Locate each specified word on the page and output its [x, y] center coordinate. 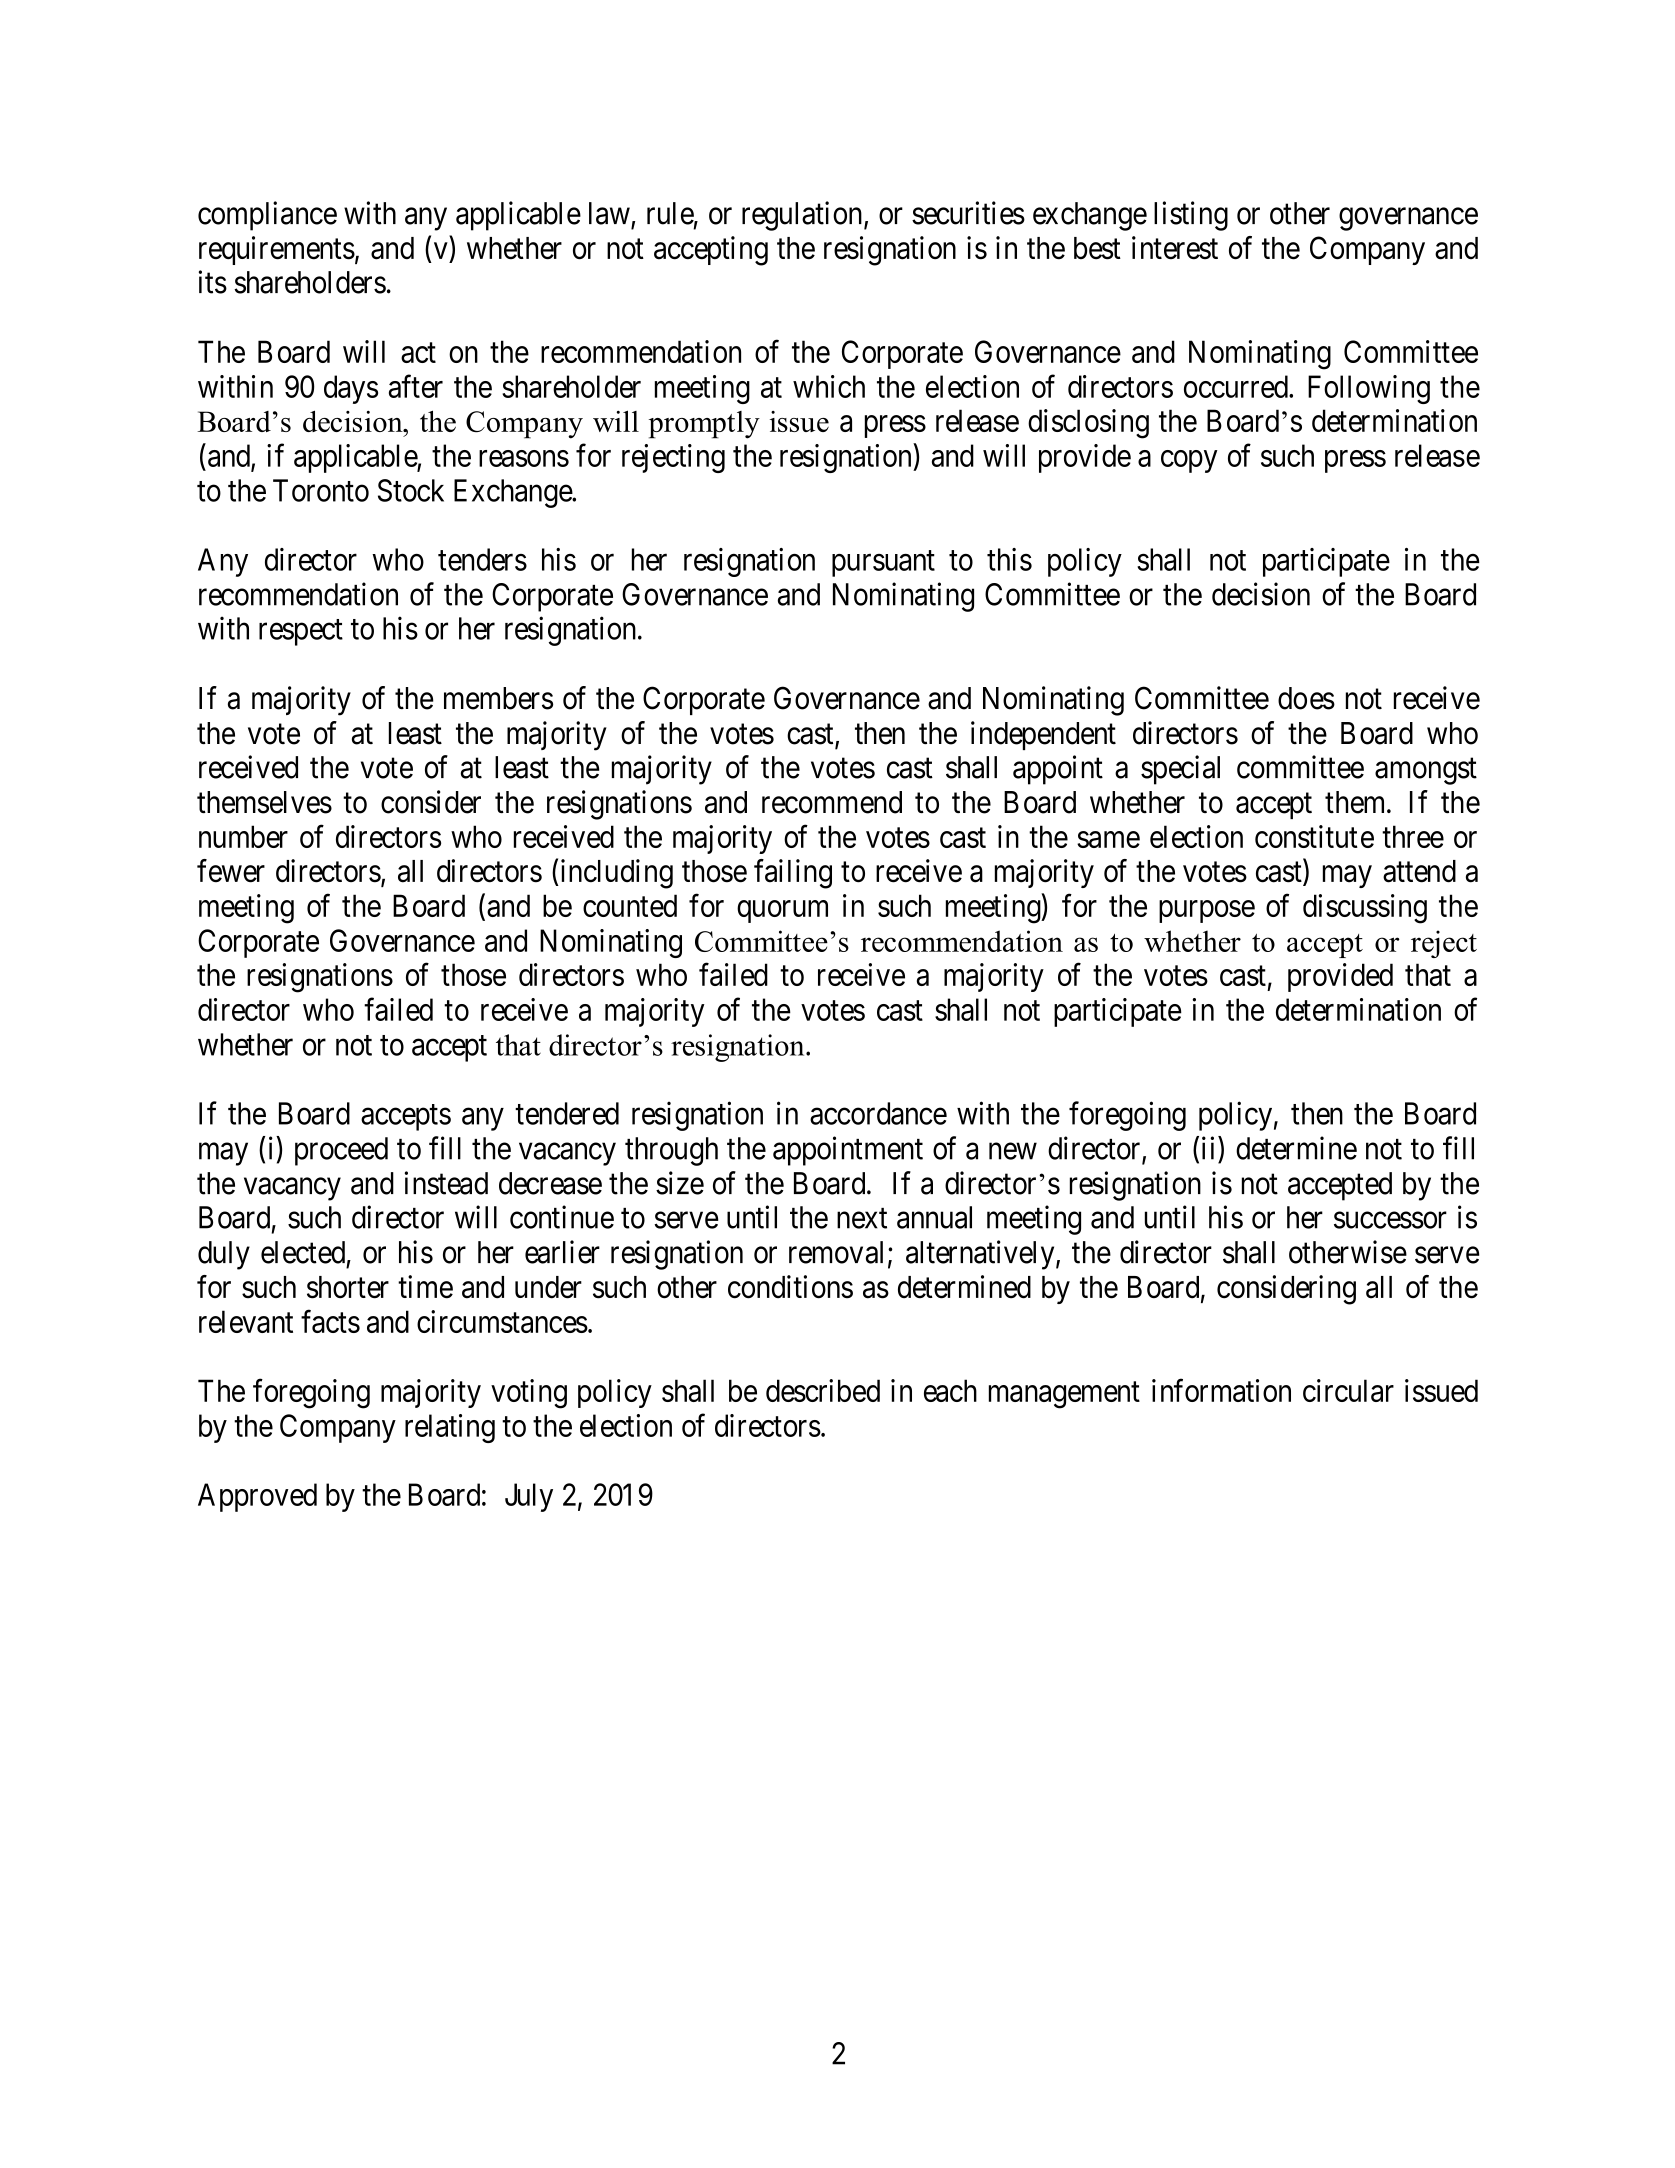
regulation [803, 216]
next [862, 1218]
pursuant [883, 563]
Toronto [321, 490]
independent [1043, 735]
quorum [782, 911]
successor [1390, 1220]
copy [1189, 461]
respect [301, 632]
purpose [1207, 911]
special [1180, 770]
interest [1175, 248]
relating [450, 1428]
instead [446, 1183]
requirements [277, 250]
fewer [231, 871]
